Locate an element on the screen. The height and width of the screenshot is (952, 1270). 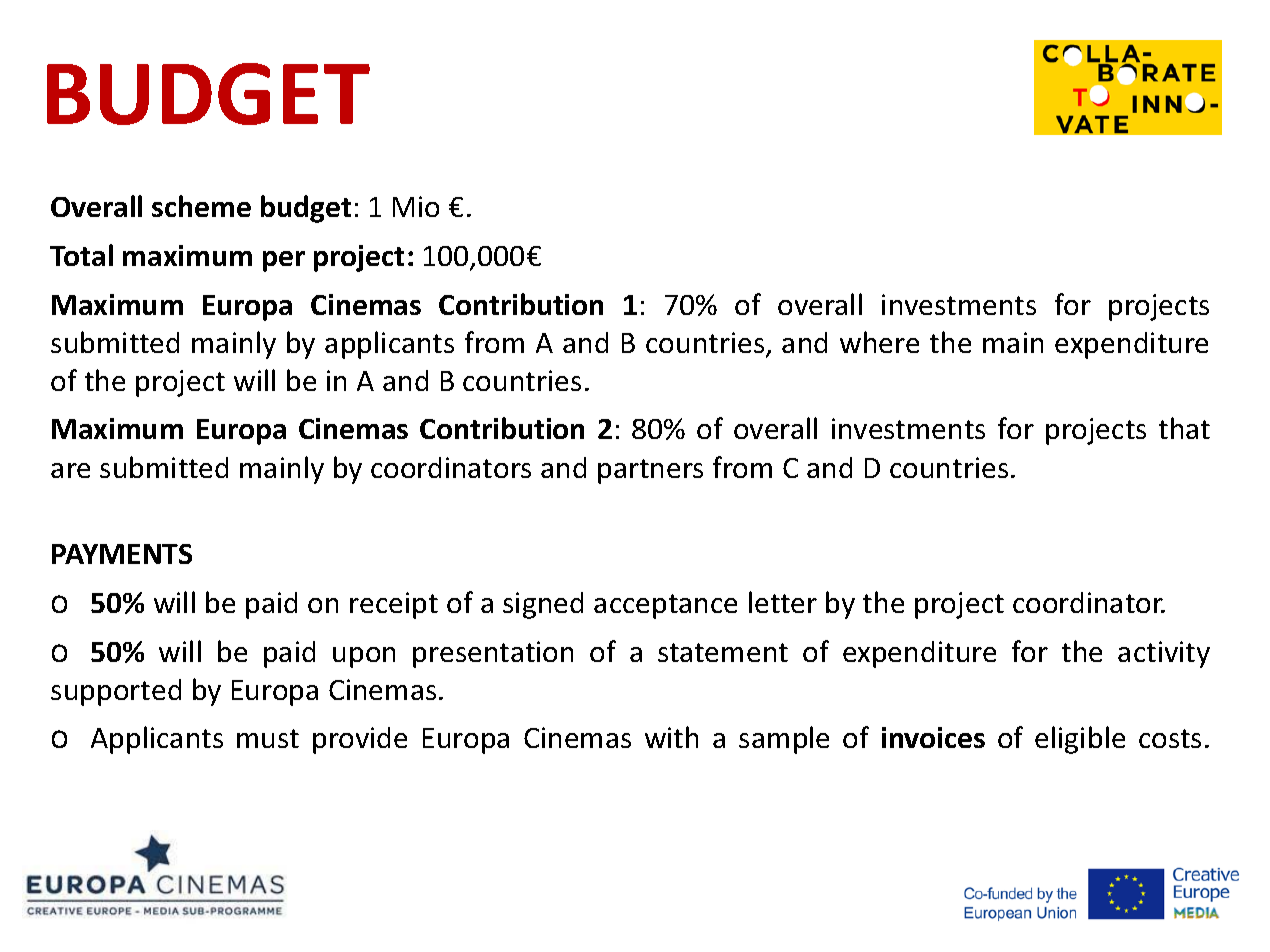
that is located at coordinates (1184, 428).
